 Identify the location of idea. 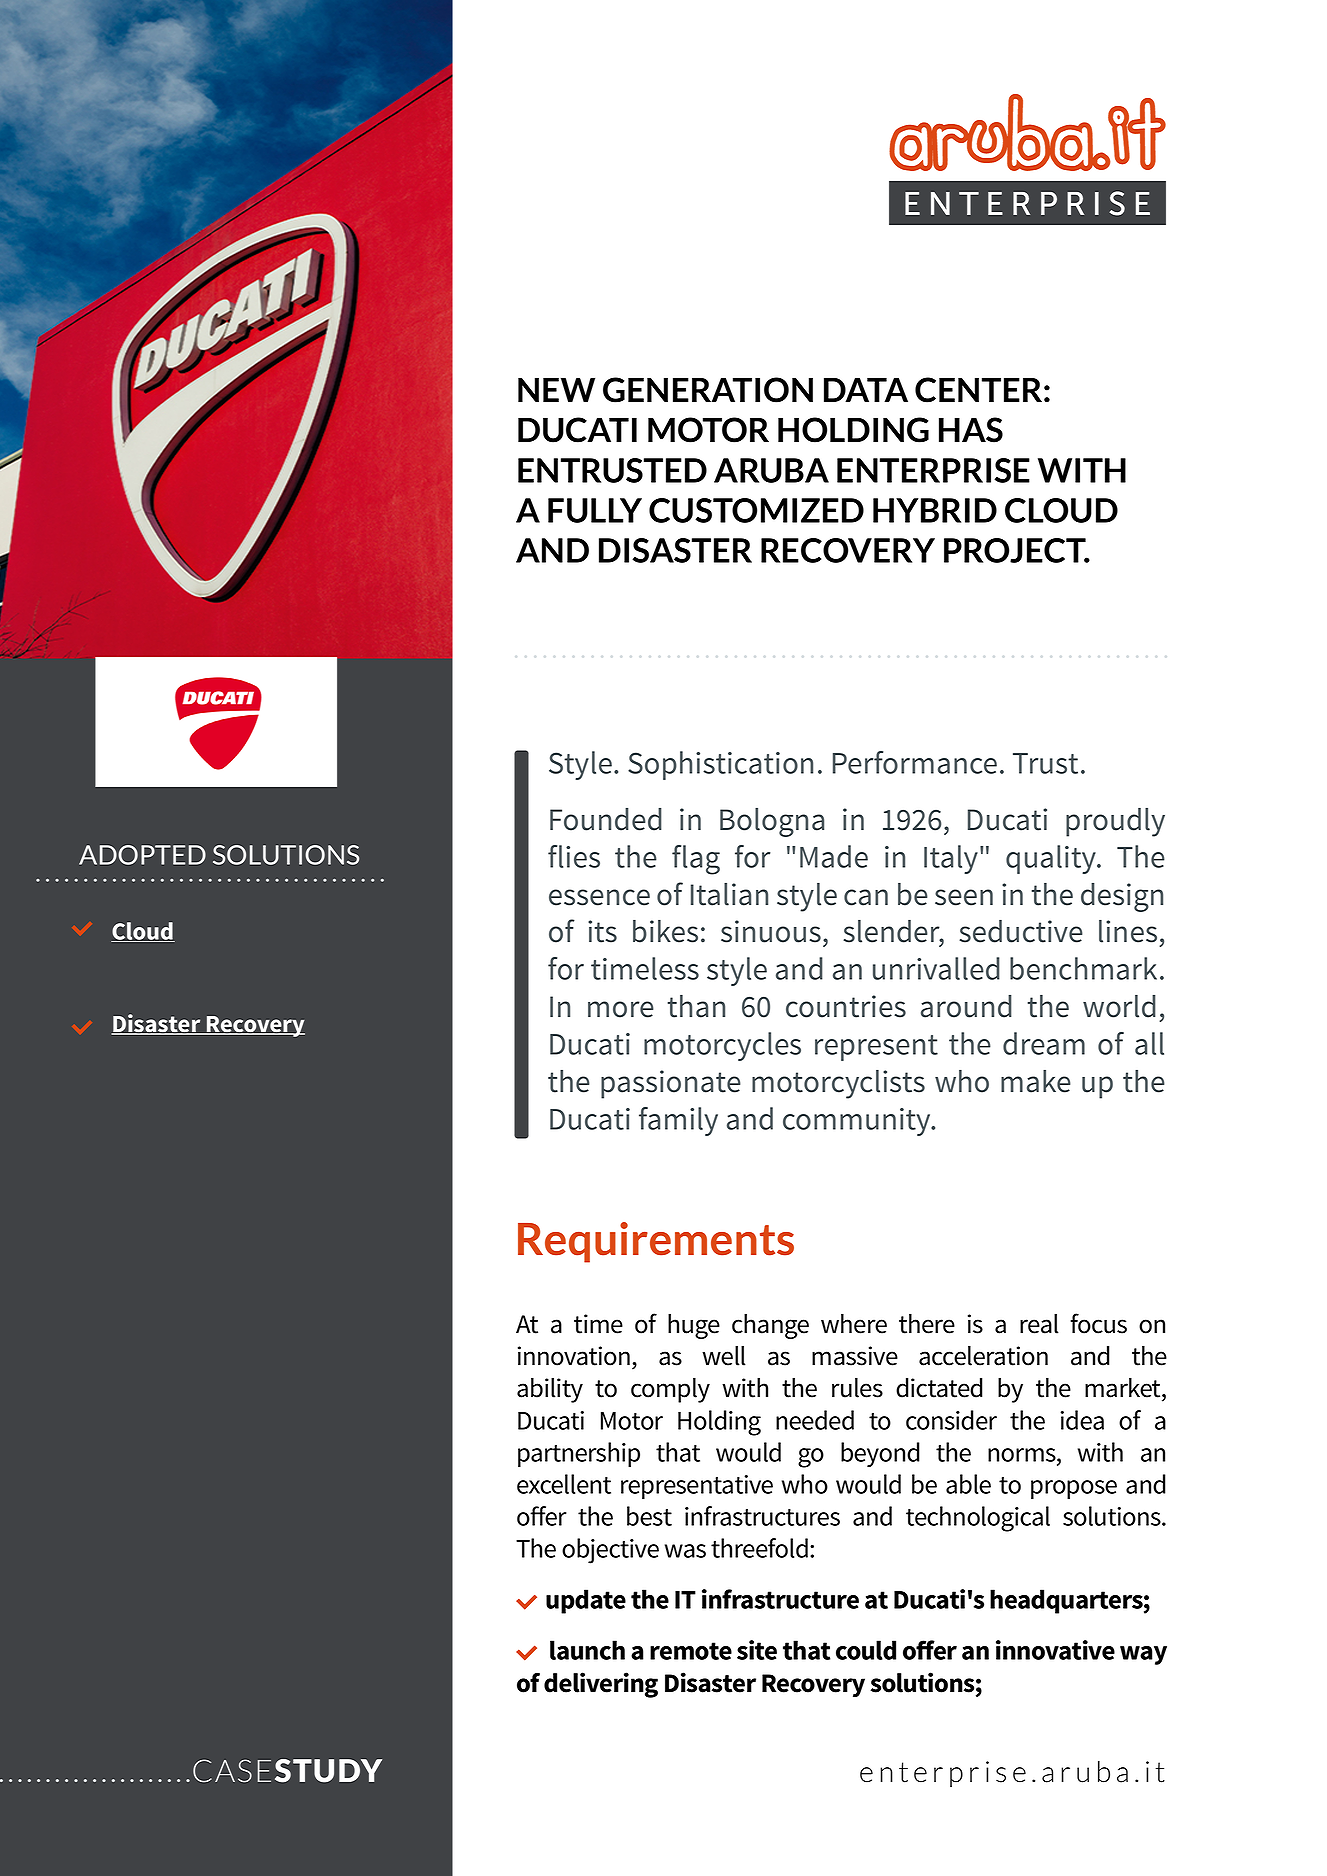
(1082, 1420).
